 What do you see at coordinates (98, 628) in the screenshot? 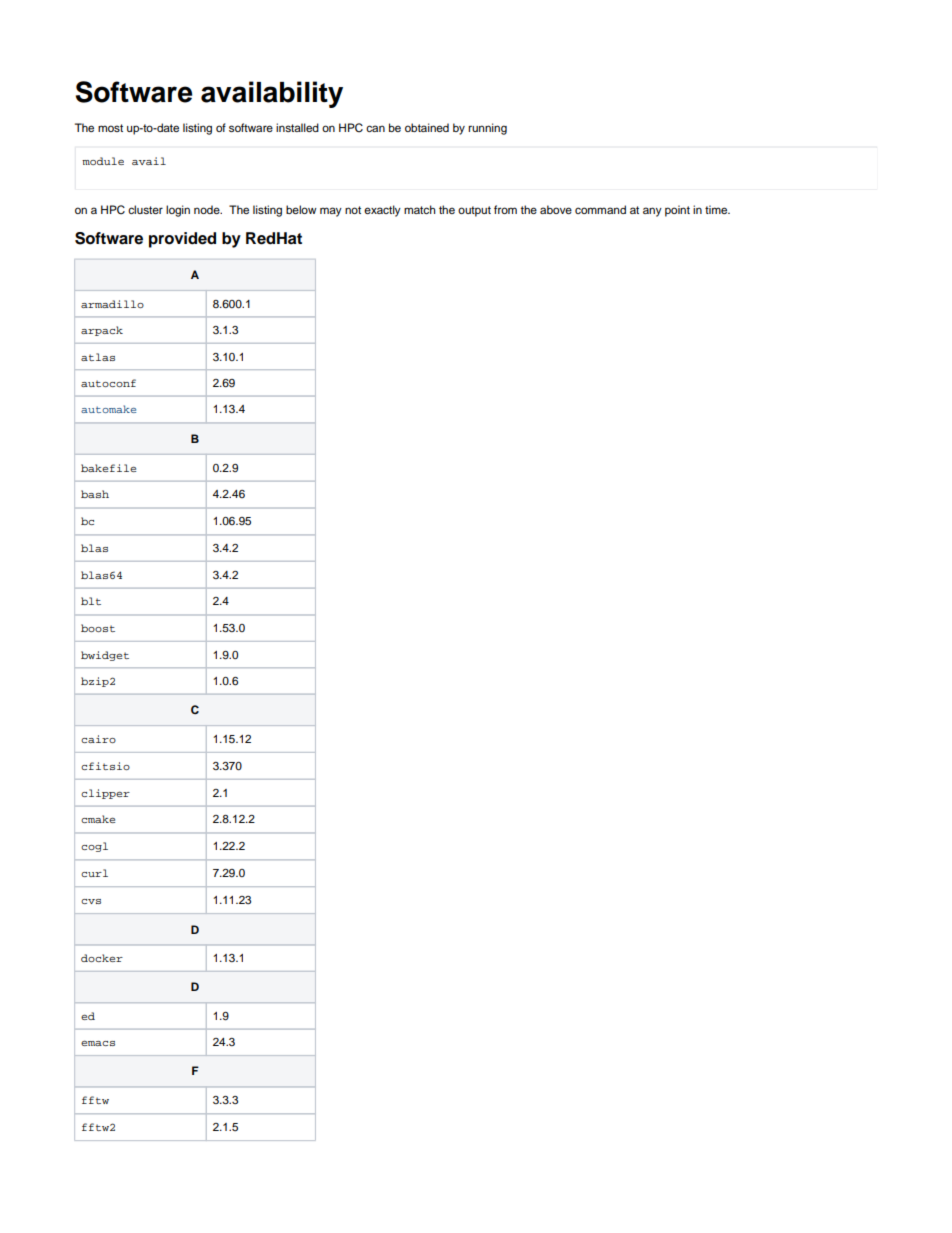
I see `boost` at bounding box center [98, 628].
